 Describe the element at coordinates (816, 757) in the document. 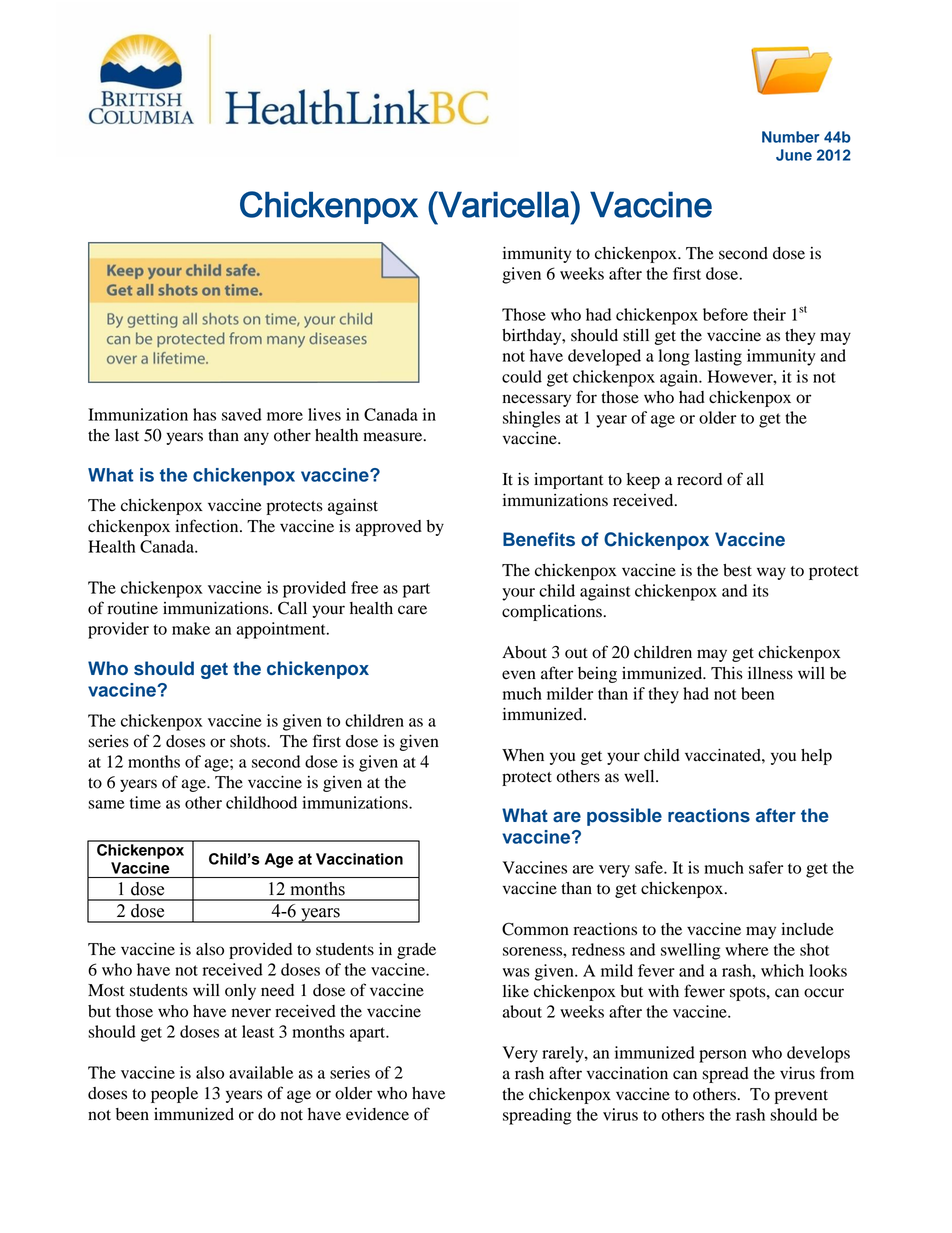

I see `help` at that location.
